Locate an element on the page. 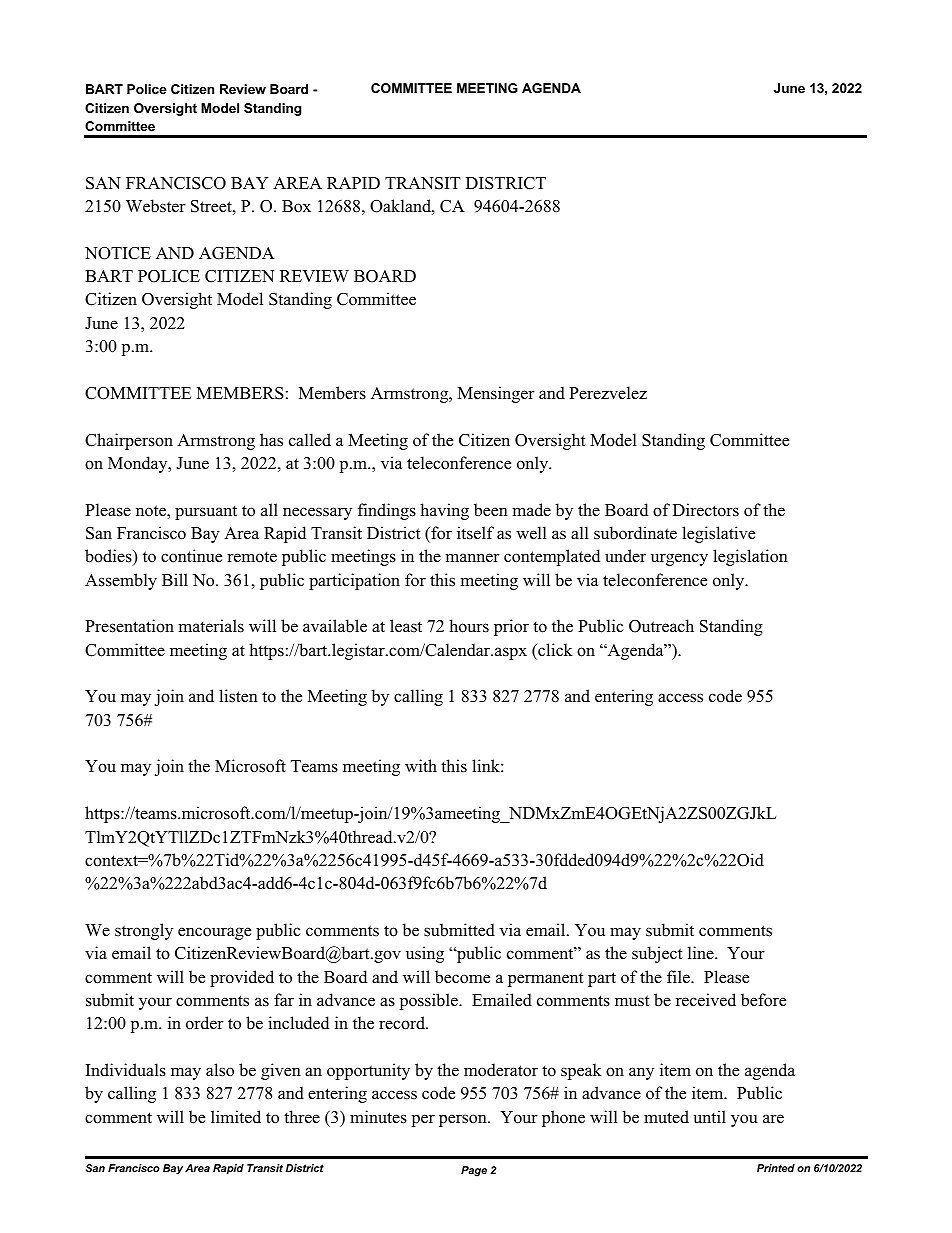 The height and width of the document is (1233, 952). line is located at coordinates (702, 952).
